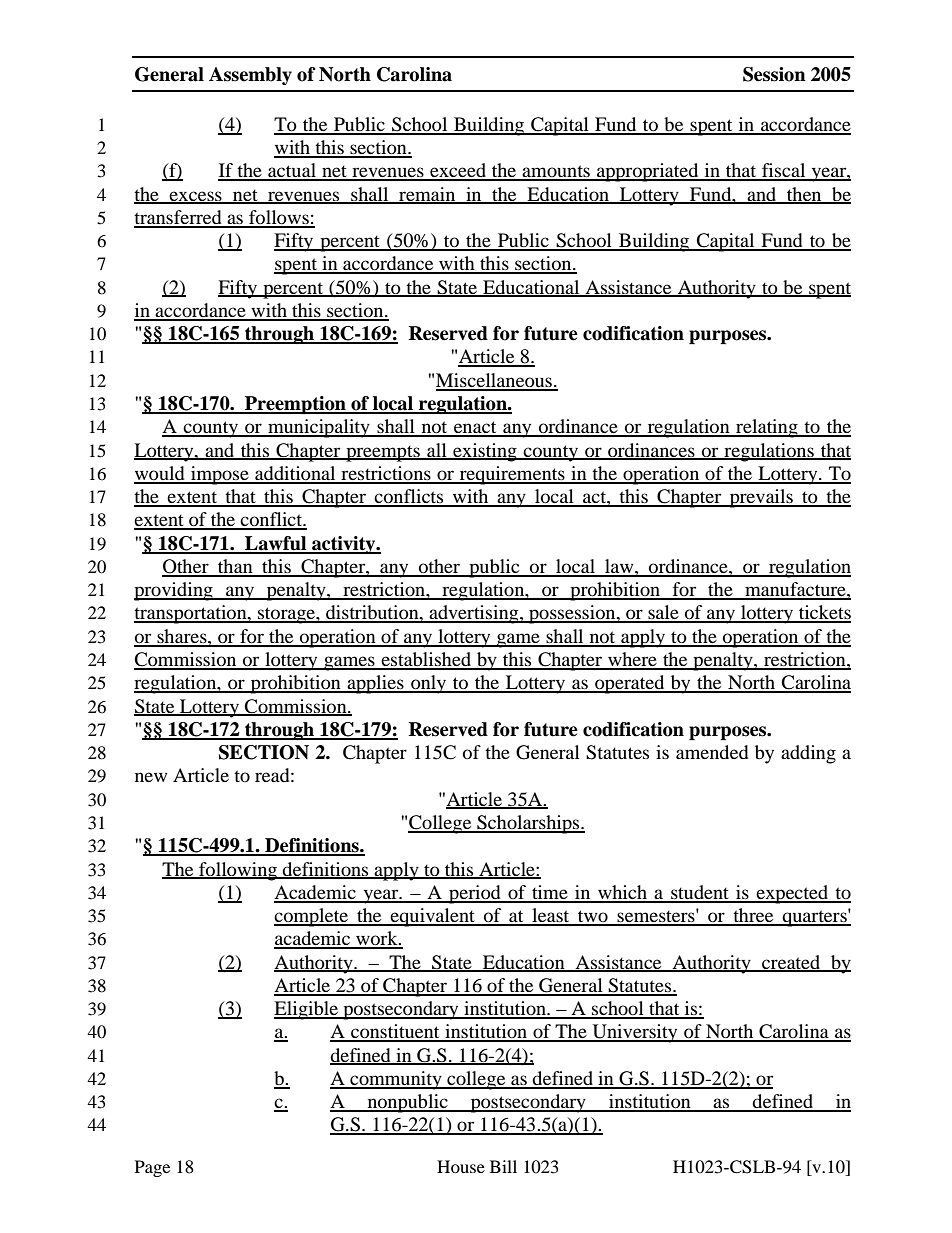 The width and height of the image is (952, 1233). Describe the element at coordinates (767, 428) in the image. I see `relating` at that location.
